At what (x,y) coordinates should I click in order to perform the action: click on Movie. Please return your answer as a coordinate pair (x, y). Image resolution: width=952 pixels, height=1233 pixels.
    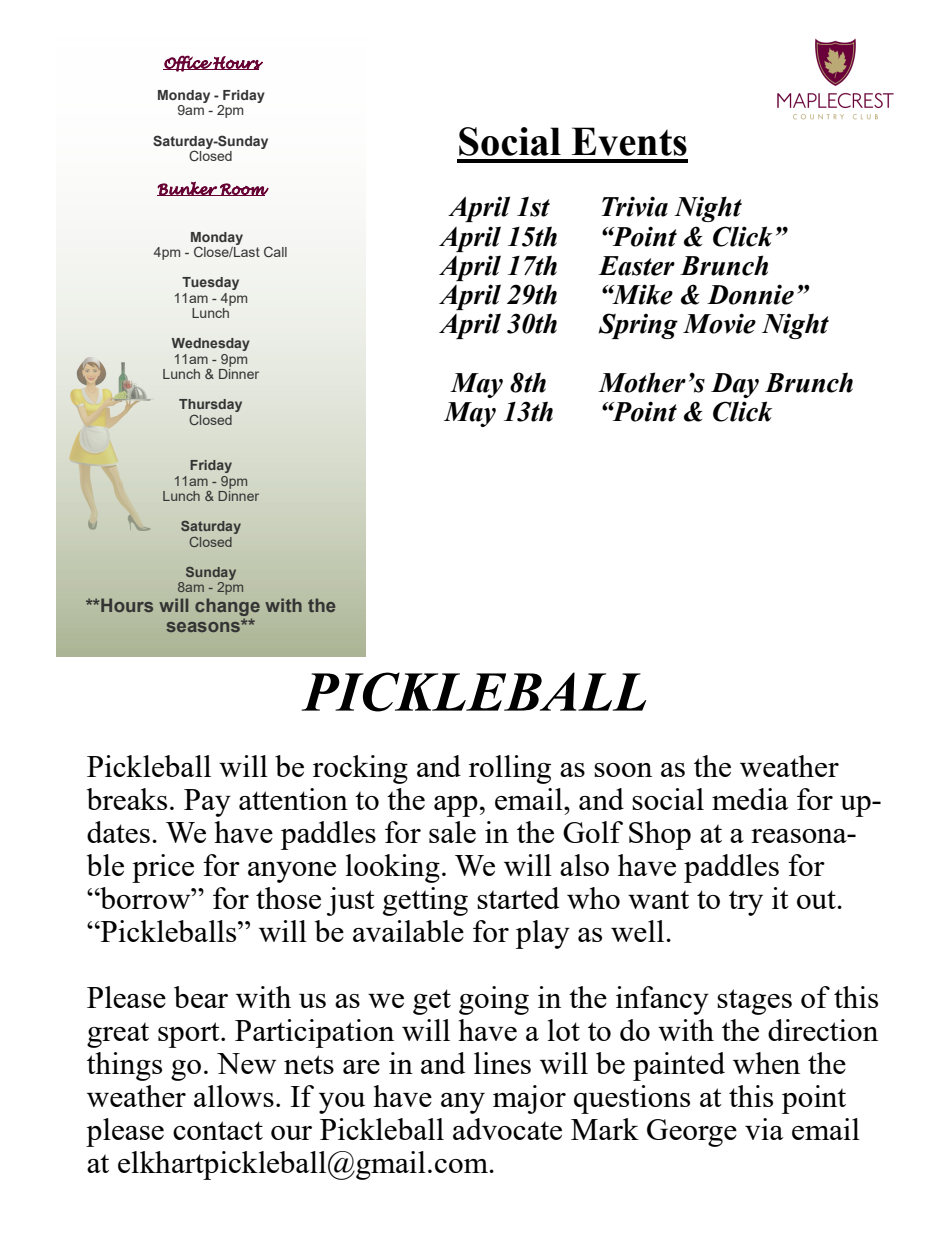
    Looking at the image, I should click on (719, 323).
